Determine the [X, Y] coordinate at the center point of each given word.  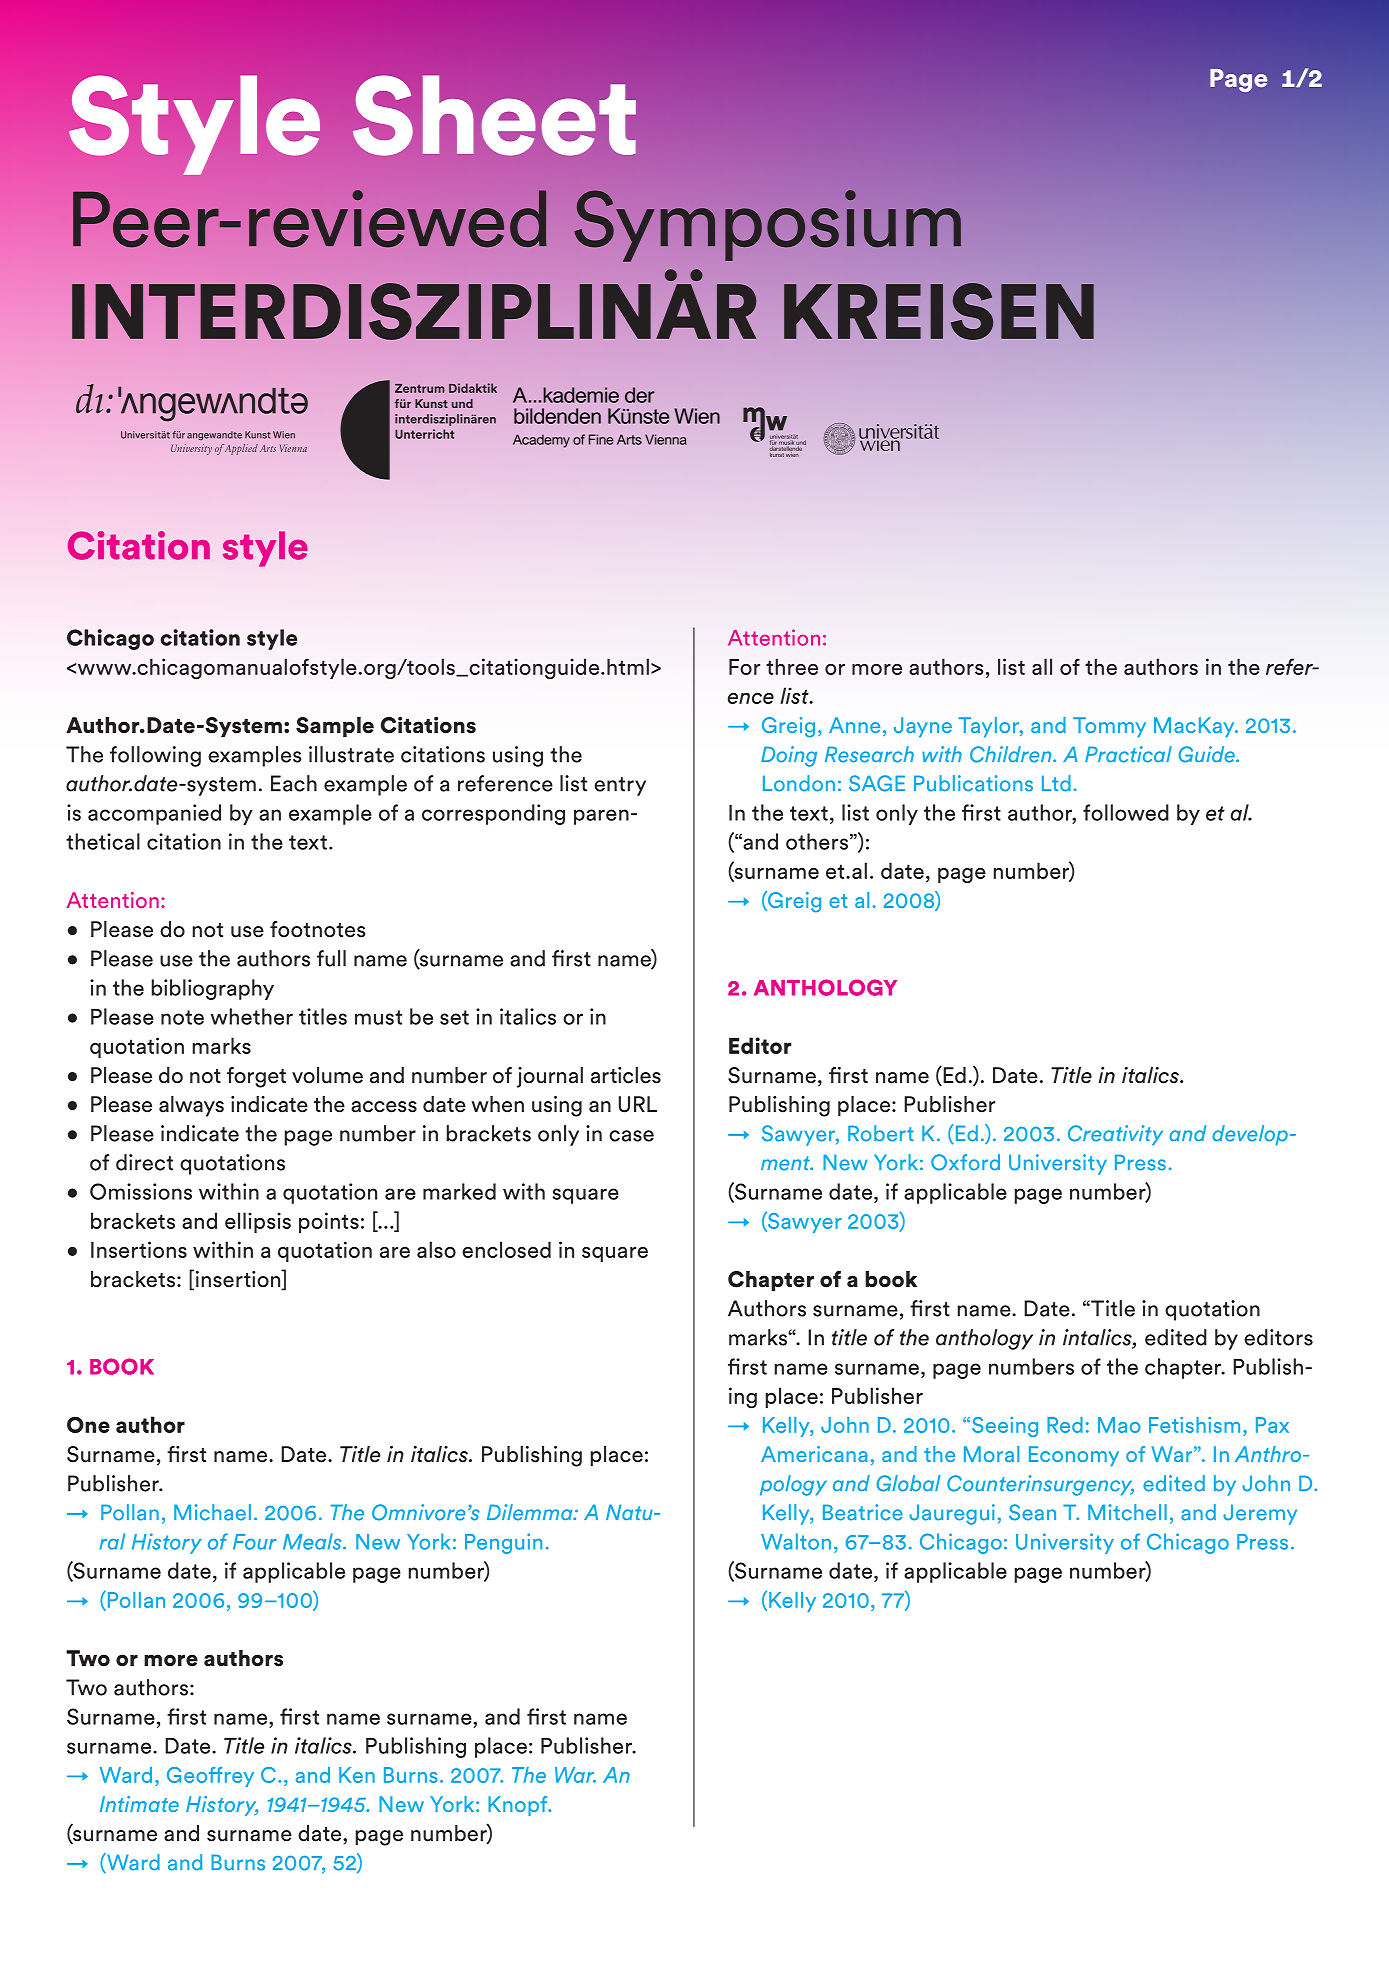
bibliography [213, 989]
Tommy [1109, 727]
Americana [814, 1454]
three [792, 666]
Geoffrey [210, 1777]
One [88, 1424]
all [1042, 666]
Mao [1119, 1425]
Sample [335, 727]
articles [626, 1075]
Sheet [494, 115]
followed [1126, 812]
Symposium [767, 226]
